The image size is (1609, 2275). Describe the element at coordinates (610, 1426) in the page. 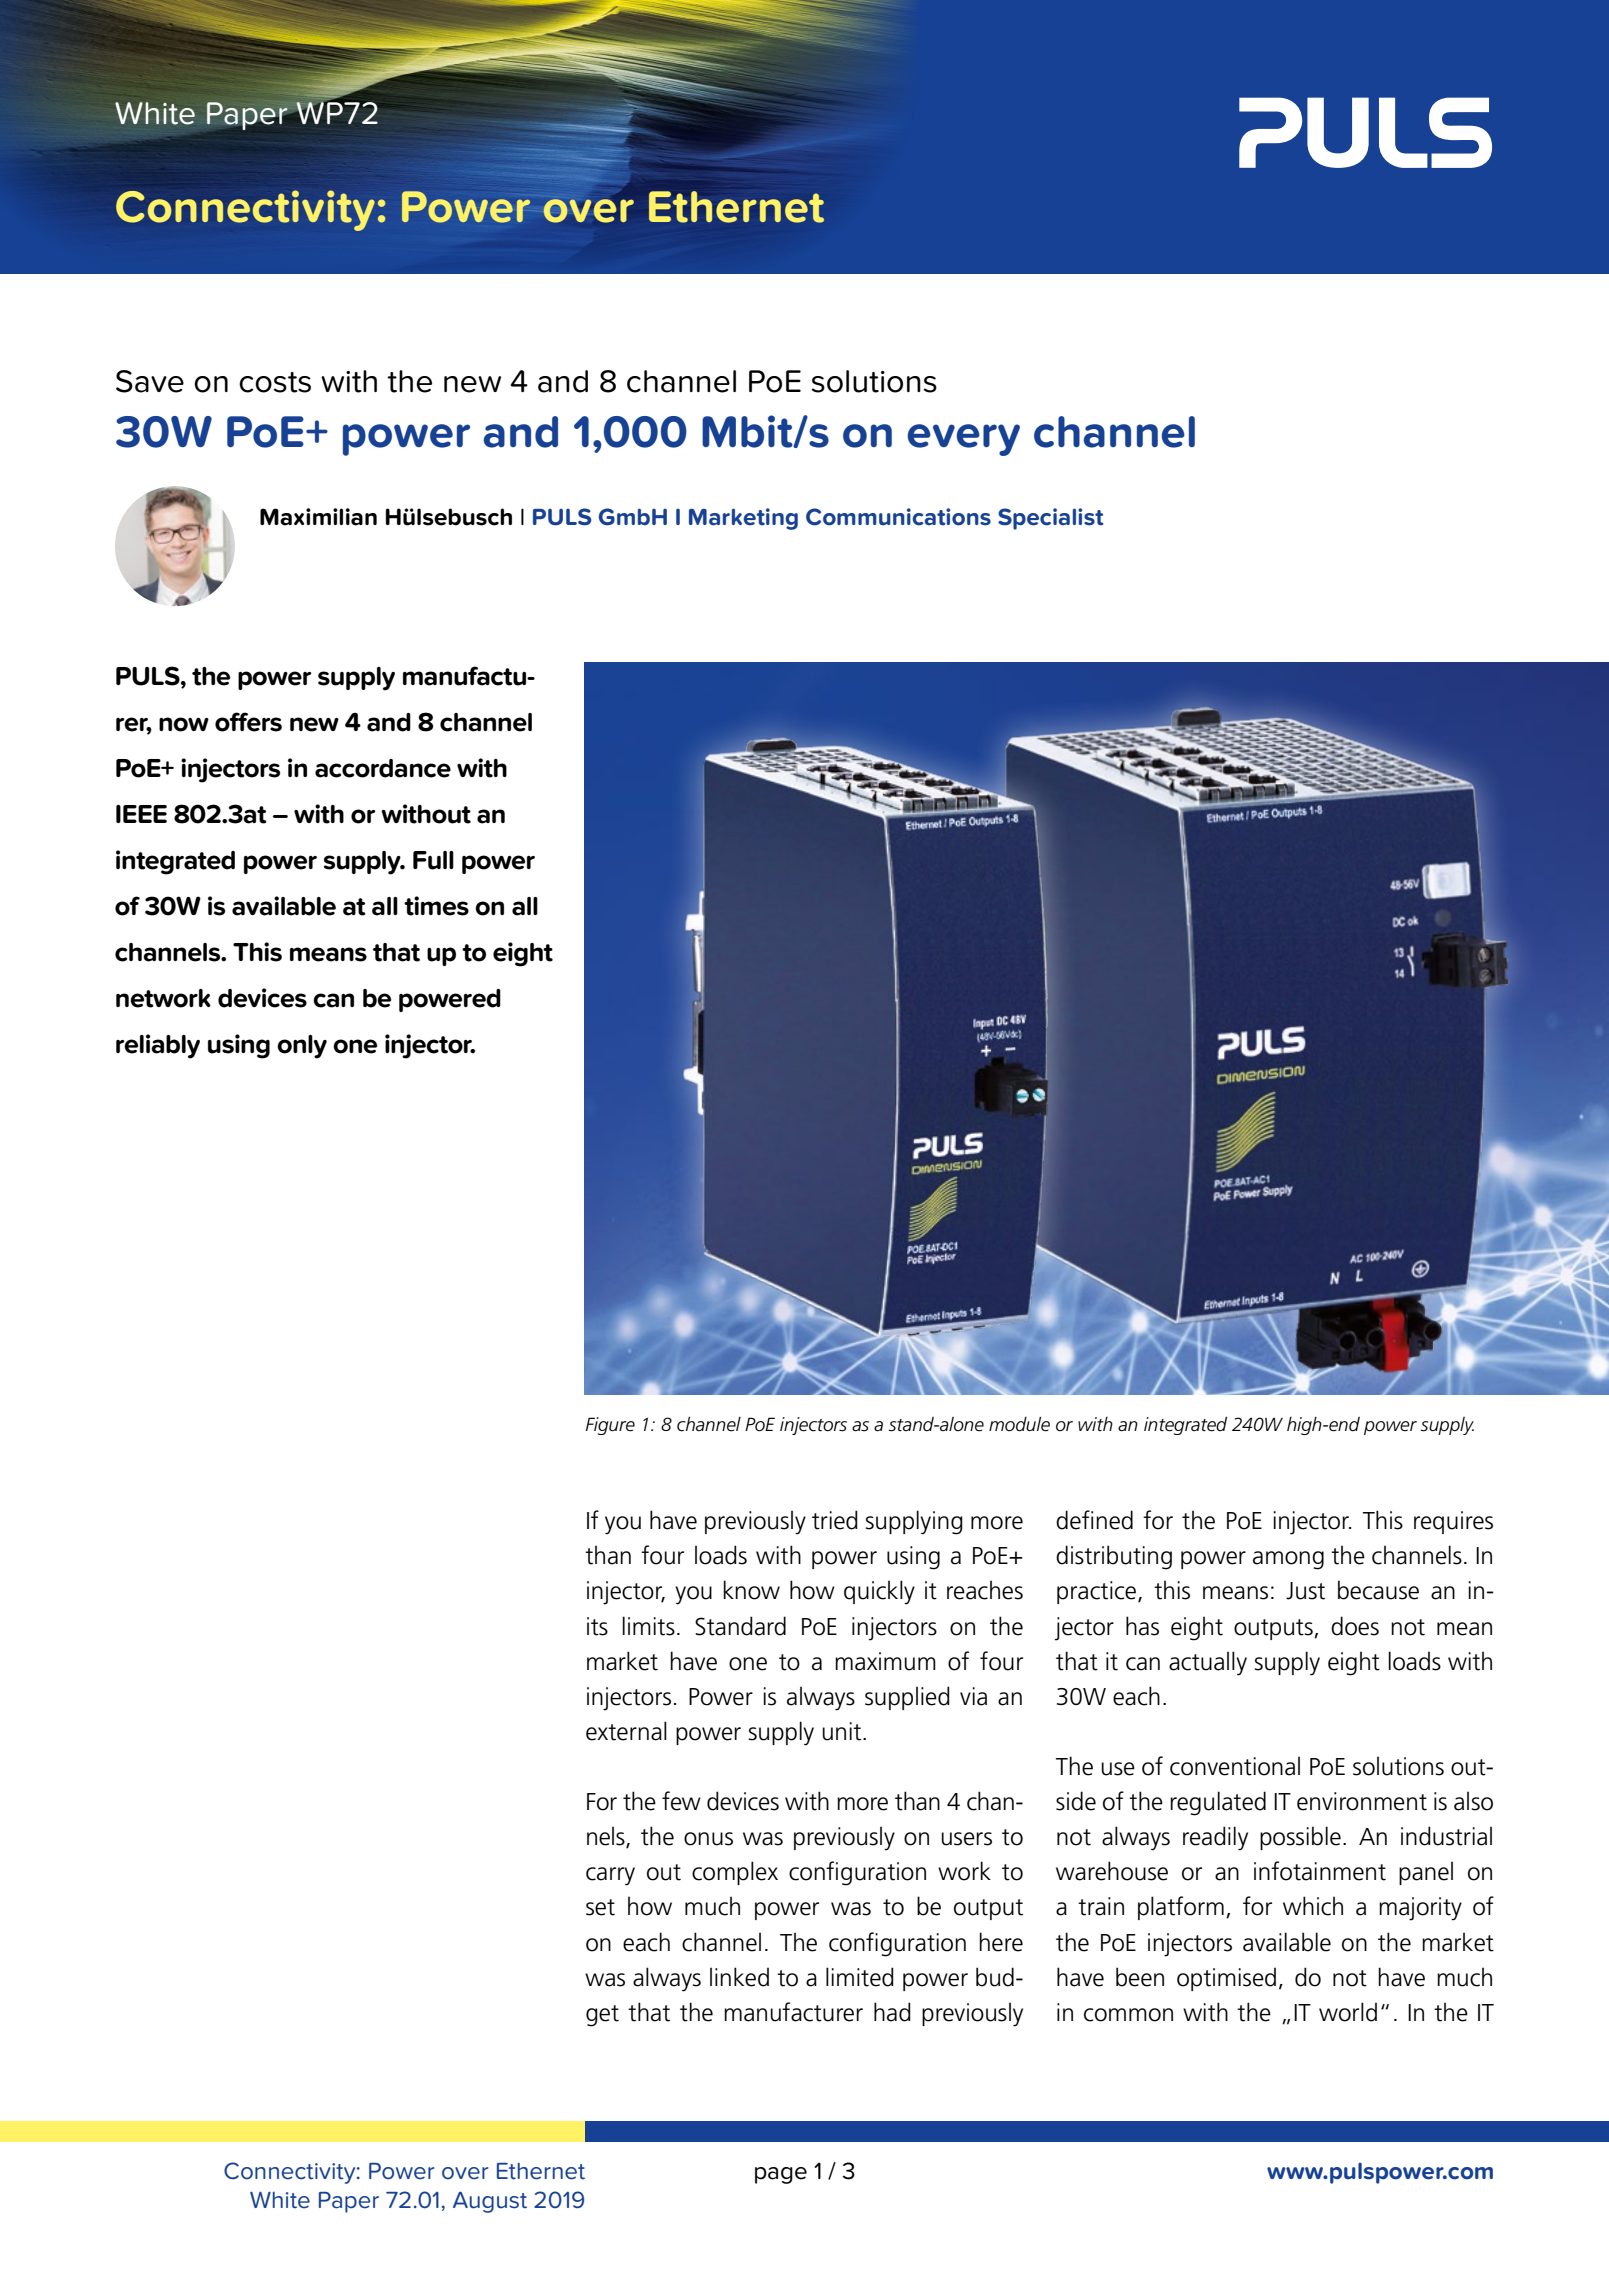

I see `Figure` at that location.
